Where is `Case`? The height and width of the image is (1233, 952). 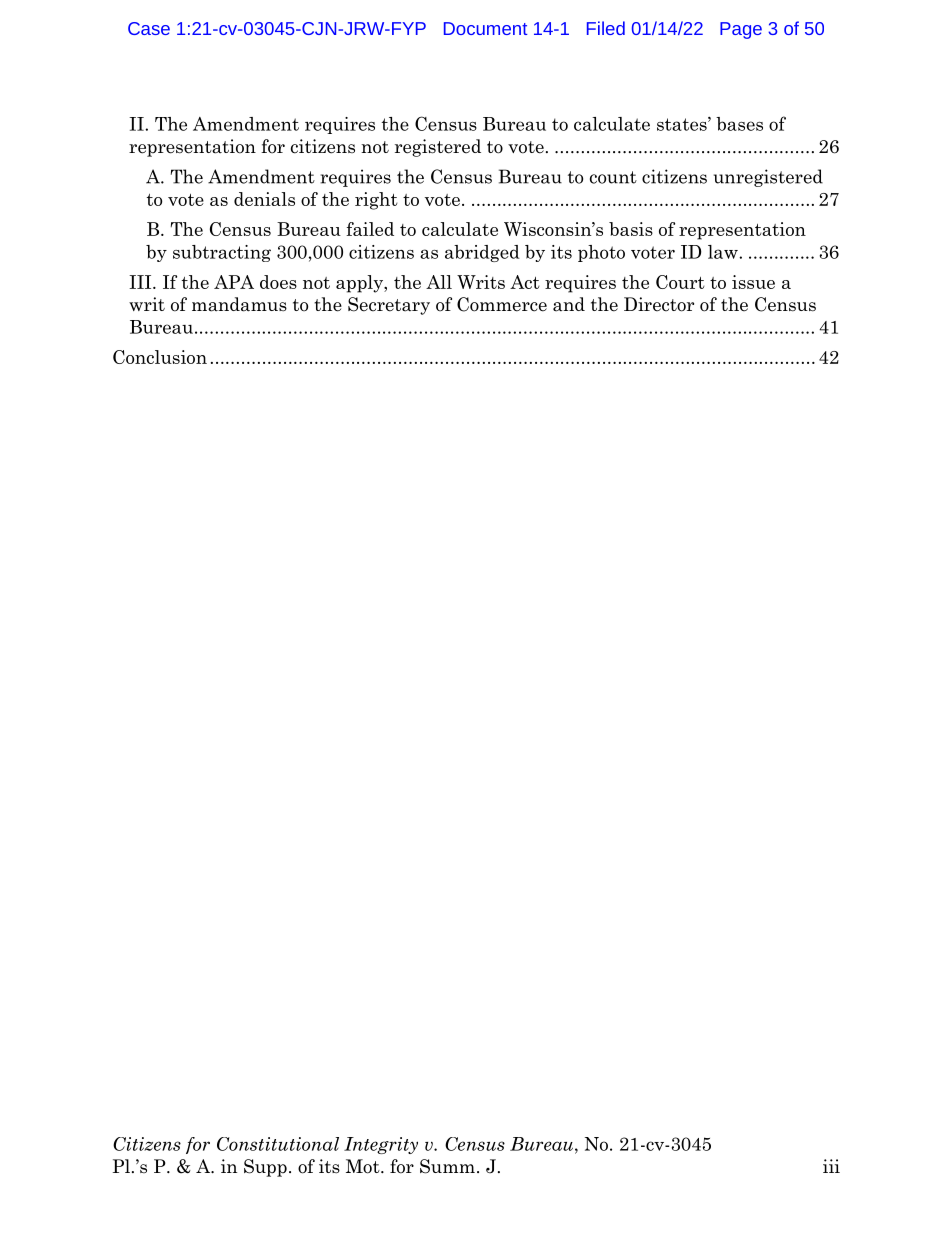
Case is located at coordinates (149, 28).
